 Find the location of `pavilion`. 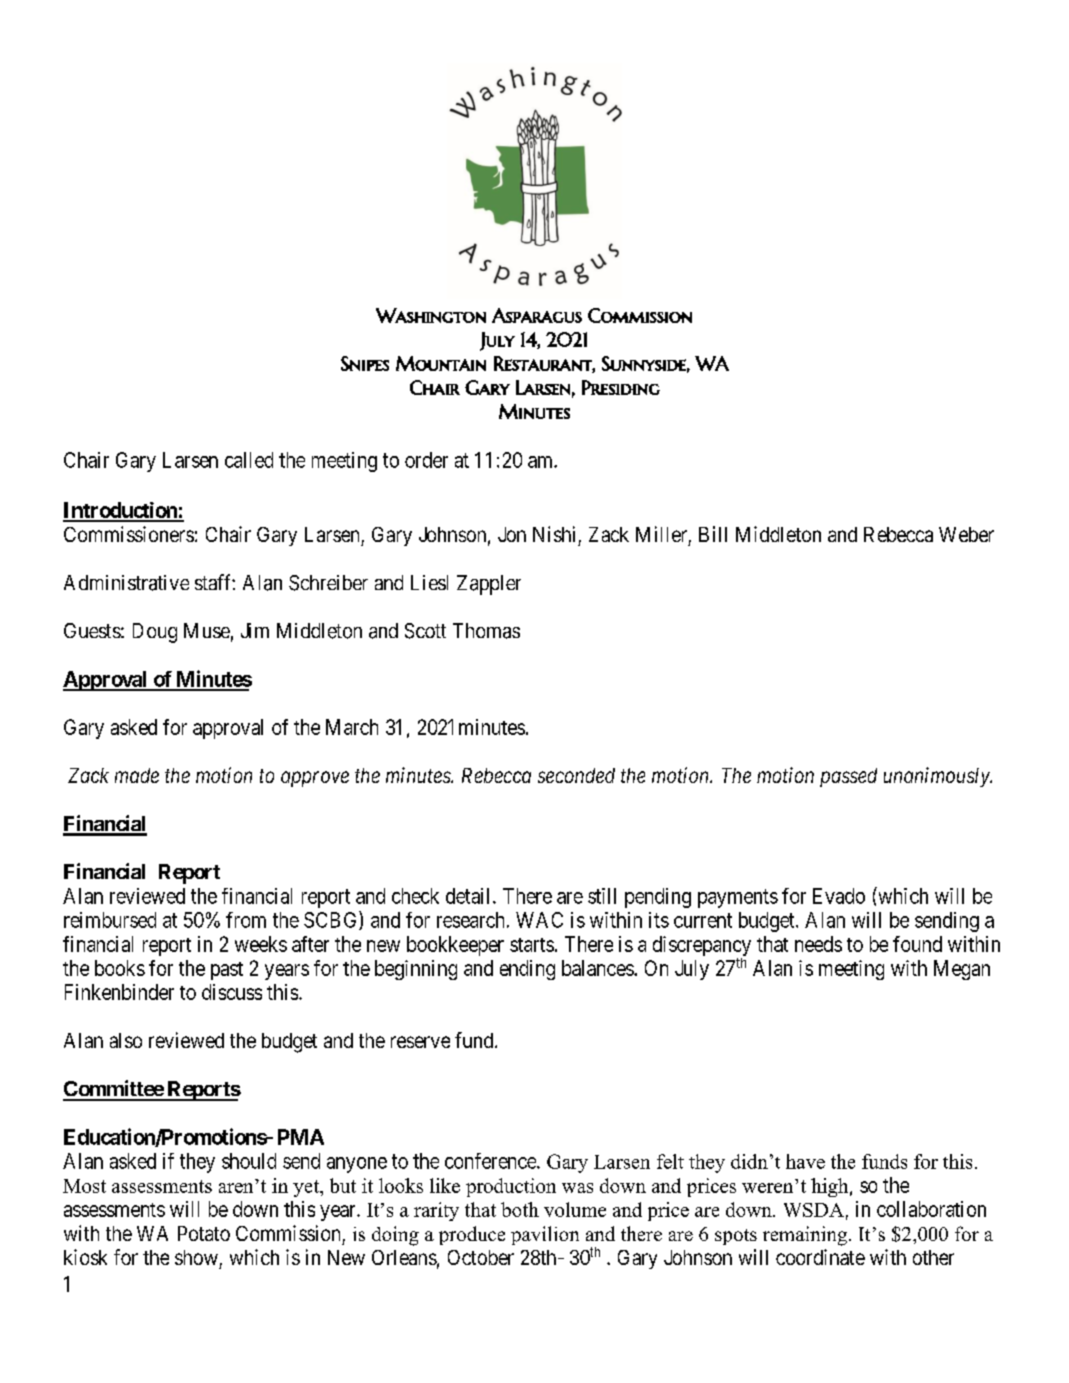

pavilion is located at coordinates (545, 1235).
